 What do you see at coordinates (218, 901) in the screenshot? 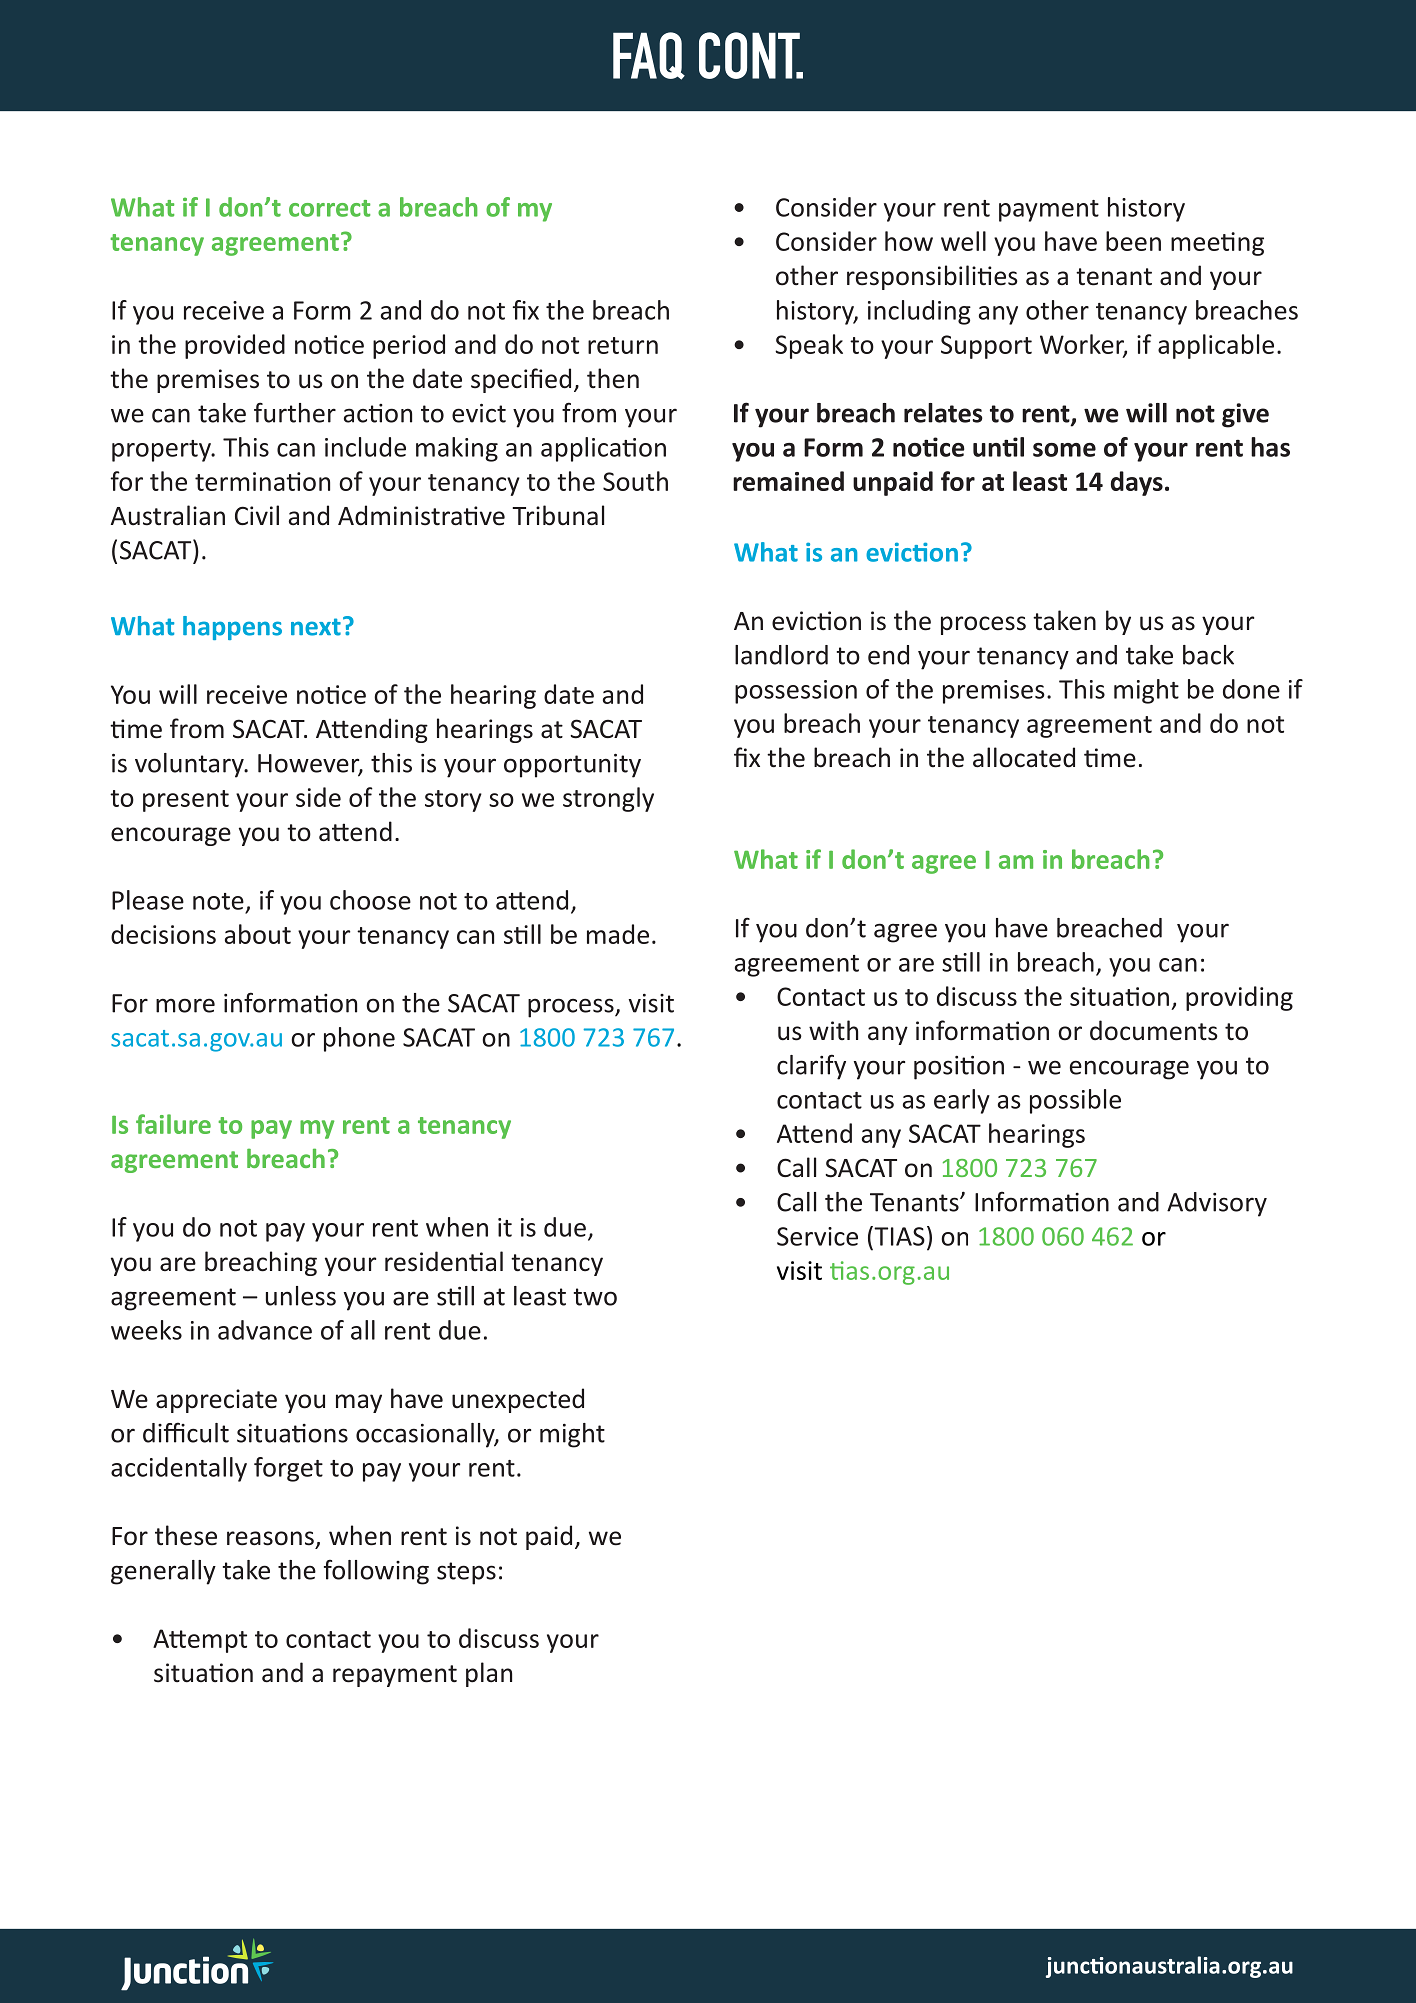
I see `note` at bounding box center [218, 901].
